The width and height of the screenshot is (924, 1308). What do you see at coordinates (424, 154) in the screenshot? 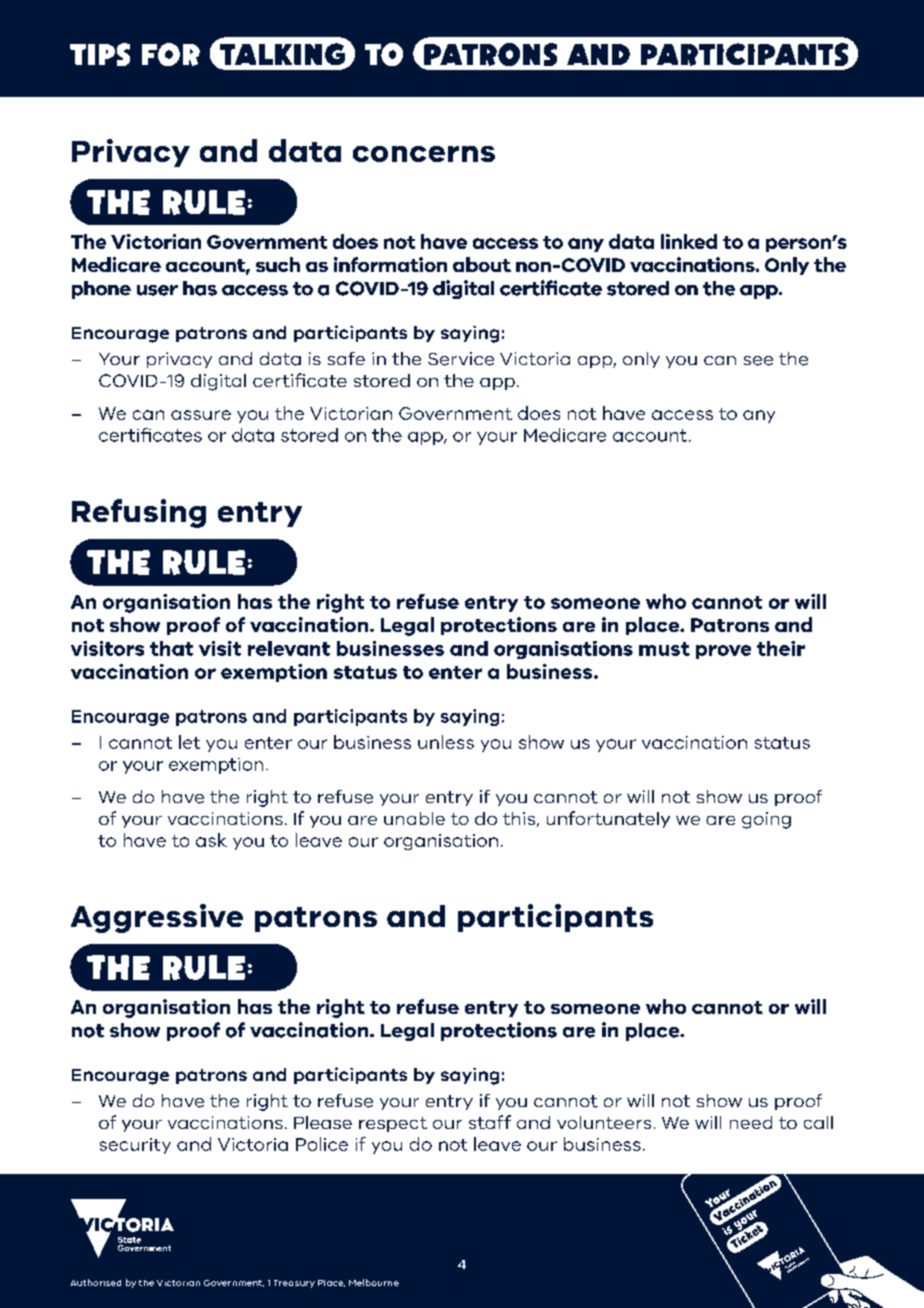
I see `concerns` at bounding box center [424, 154].
